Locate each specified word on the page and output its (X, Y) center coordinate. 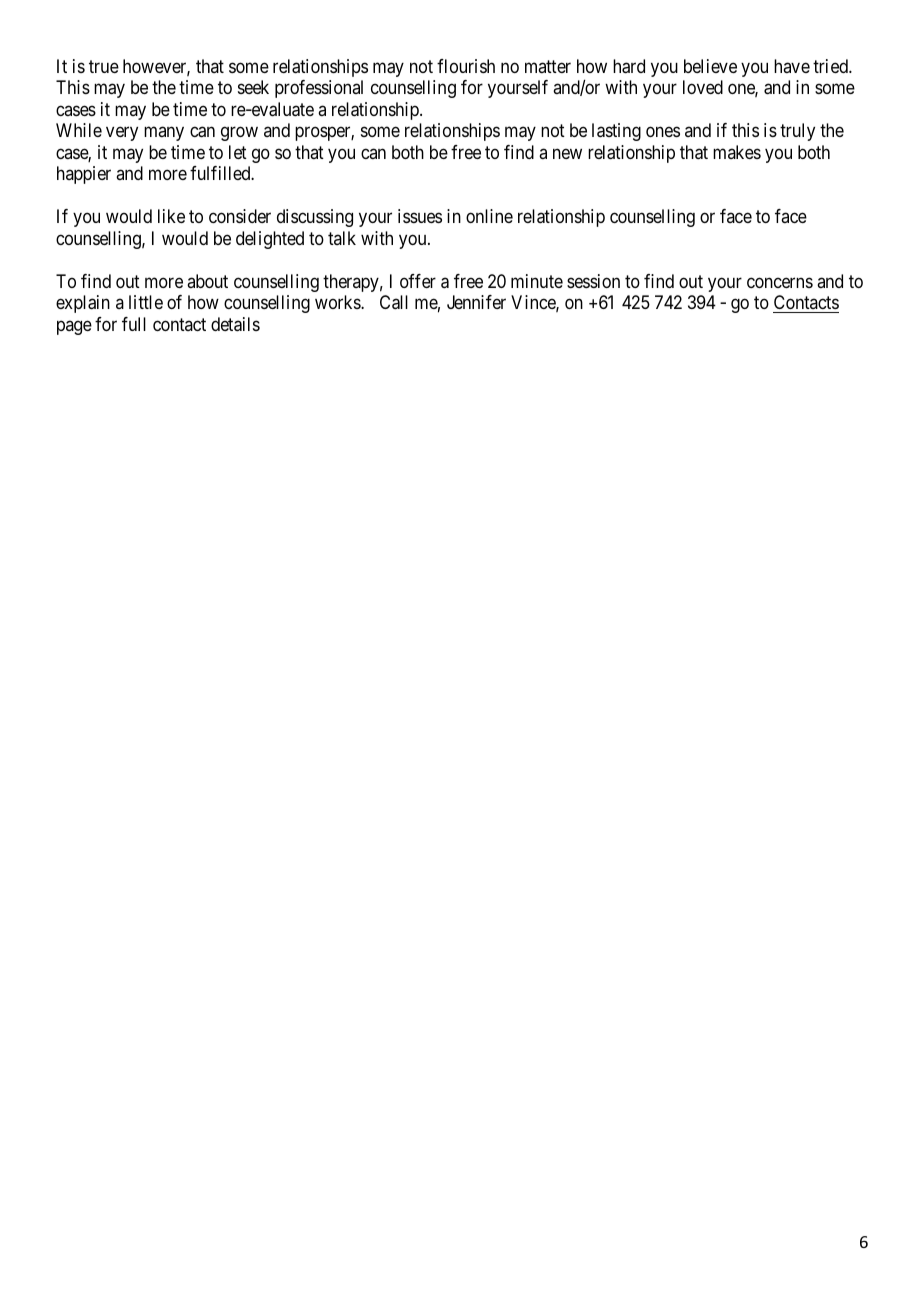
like (171, 216)
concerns (780, 283)
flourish (466, 66)
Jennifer (476, 302)
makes (737, 152)
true (104, 66)
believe (710, 66)
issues (420, 216)
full (134, 324)
